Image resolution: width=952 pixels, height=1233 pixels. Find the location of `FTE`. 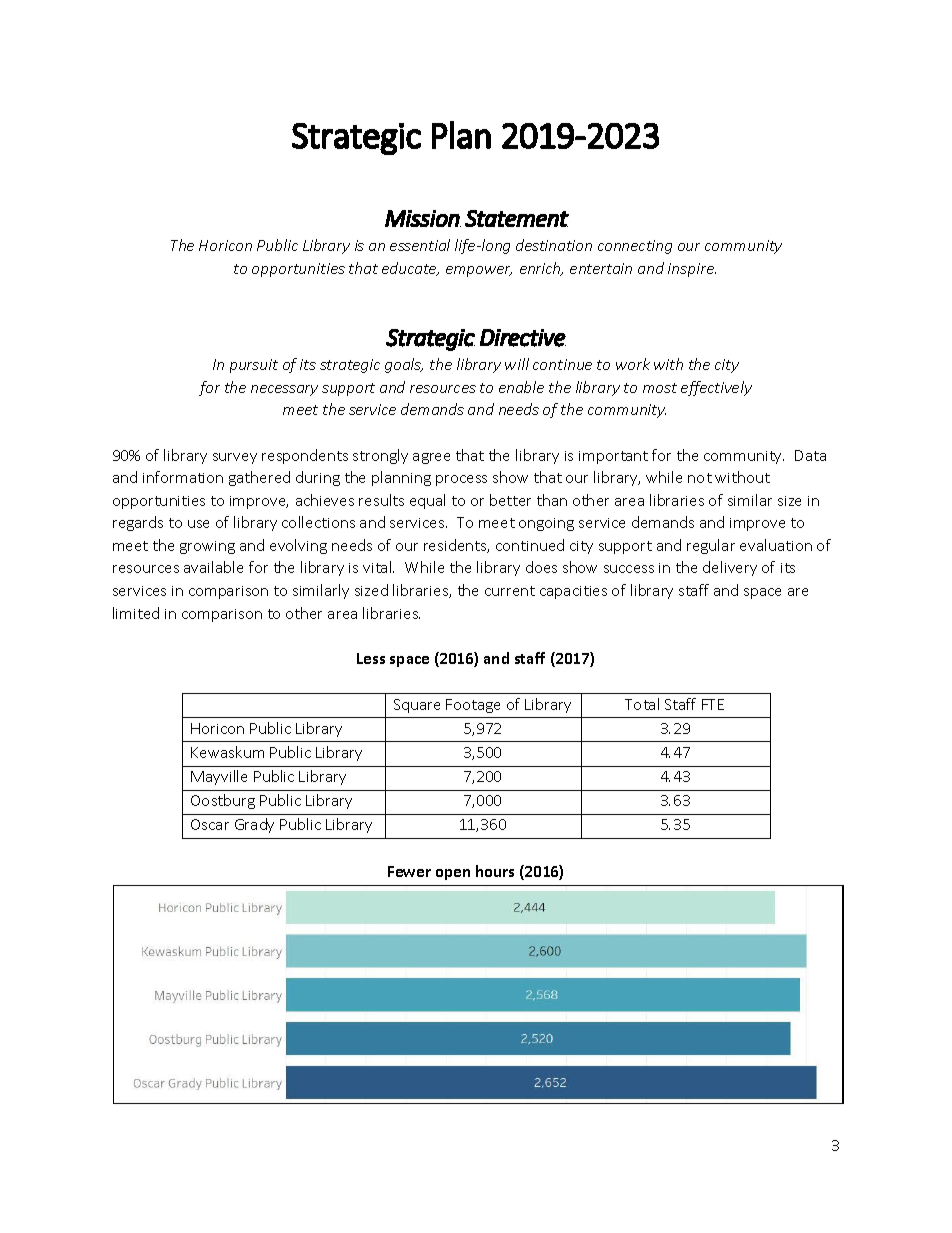

FTE is located at coordinates (713, 704).
